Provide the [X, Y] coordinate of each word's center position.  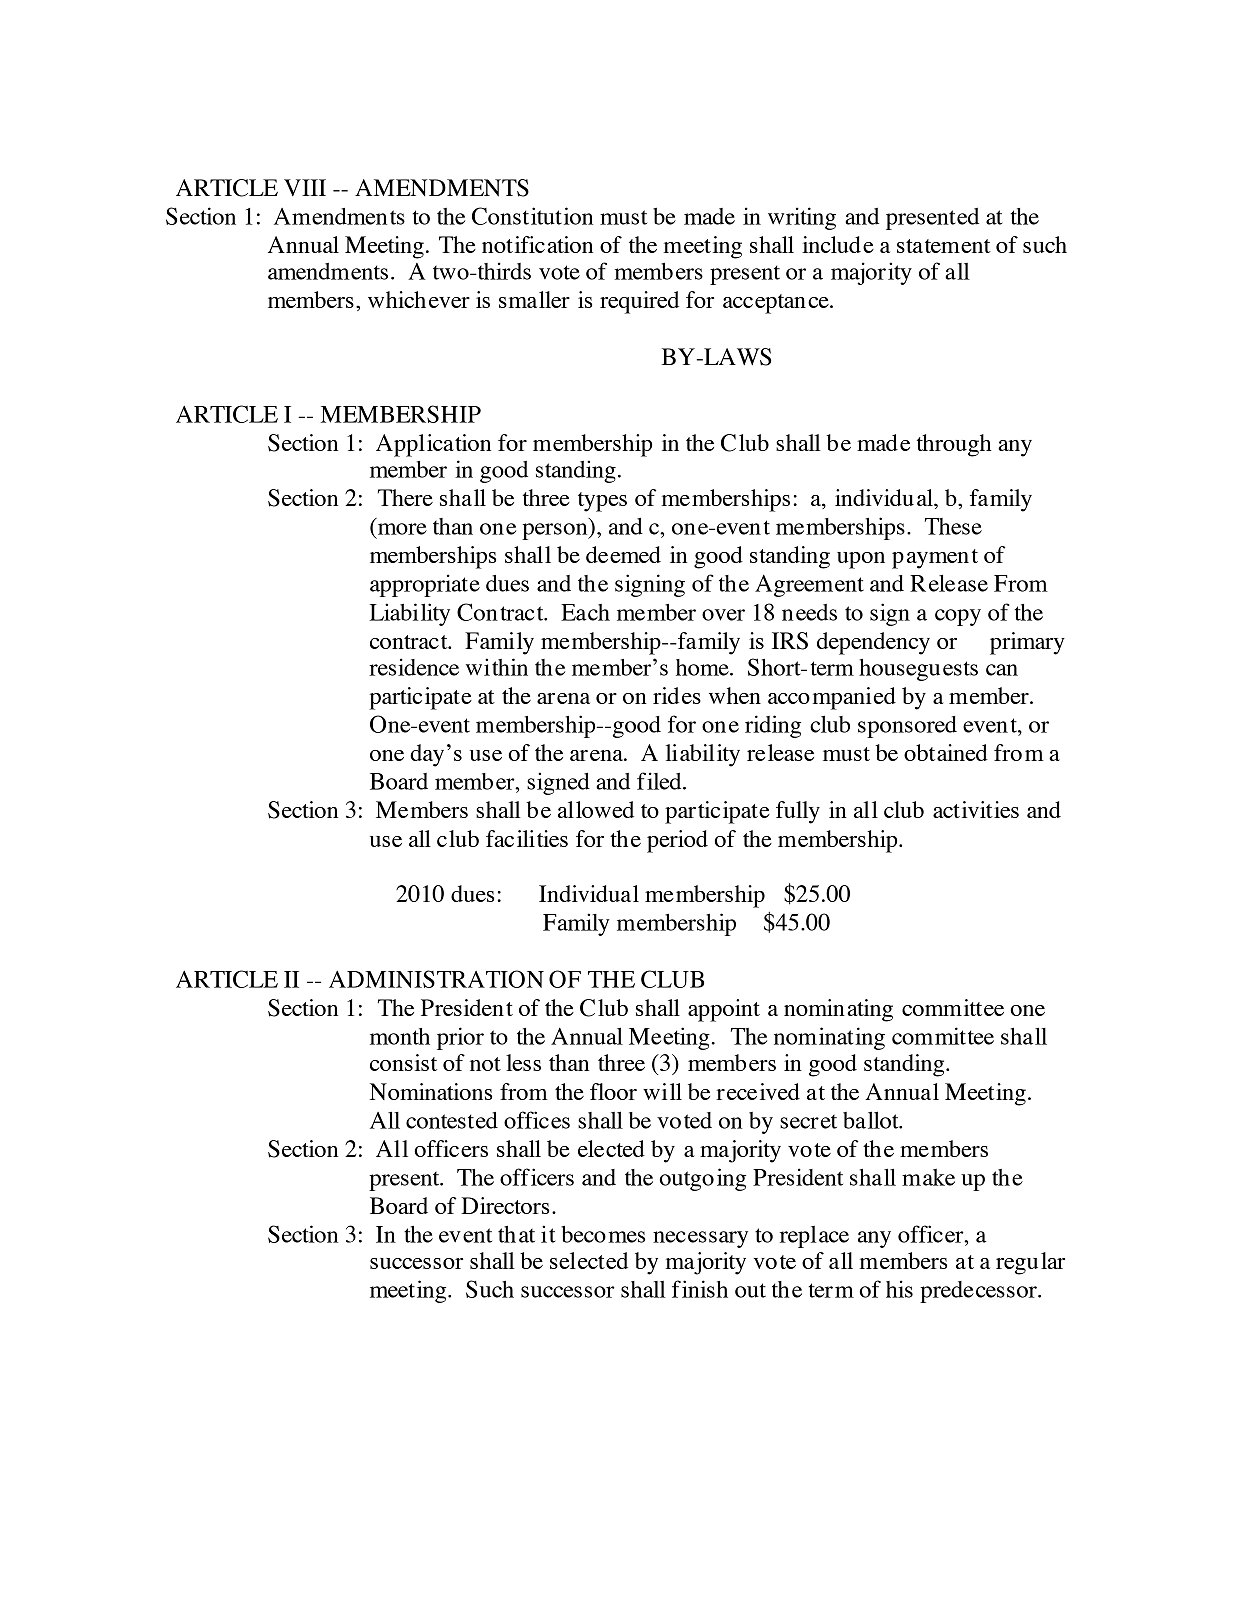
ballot [872, 1120]
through [954, 445]
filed [660, 781]
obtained [946, 752]
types [602, 502]
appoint [724, 1010]
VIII [305, 187]
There [405, 497]
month [400, 1036]
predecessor [979, 1292]
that [516, 1234]
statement [944, 246]
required [639, 302]
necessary [700, 1239]
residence [414, 667]
